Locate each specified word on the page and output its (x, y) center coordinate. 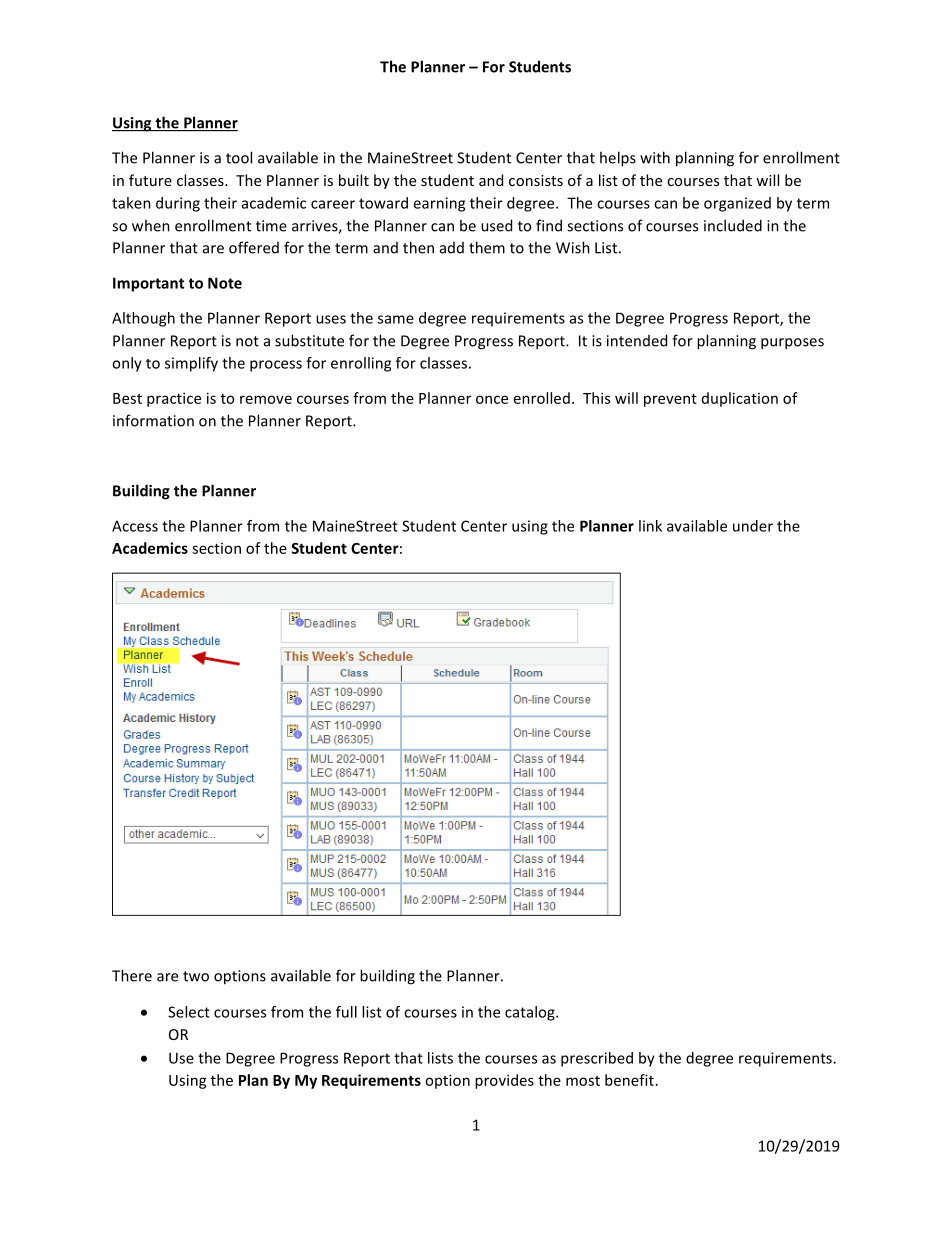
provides (504, 1081)
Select (189, 1012)
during (178, 204)
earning (439, 204)
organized (737, 204)
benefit (629, 1080)
